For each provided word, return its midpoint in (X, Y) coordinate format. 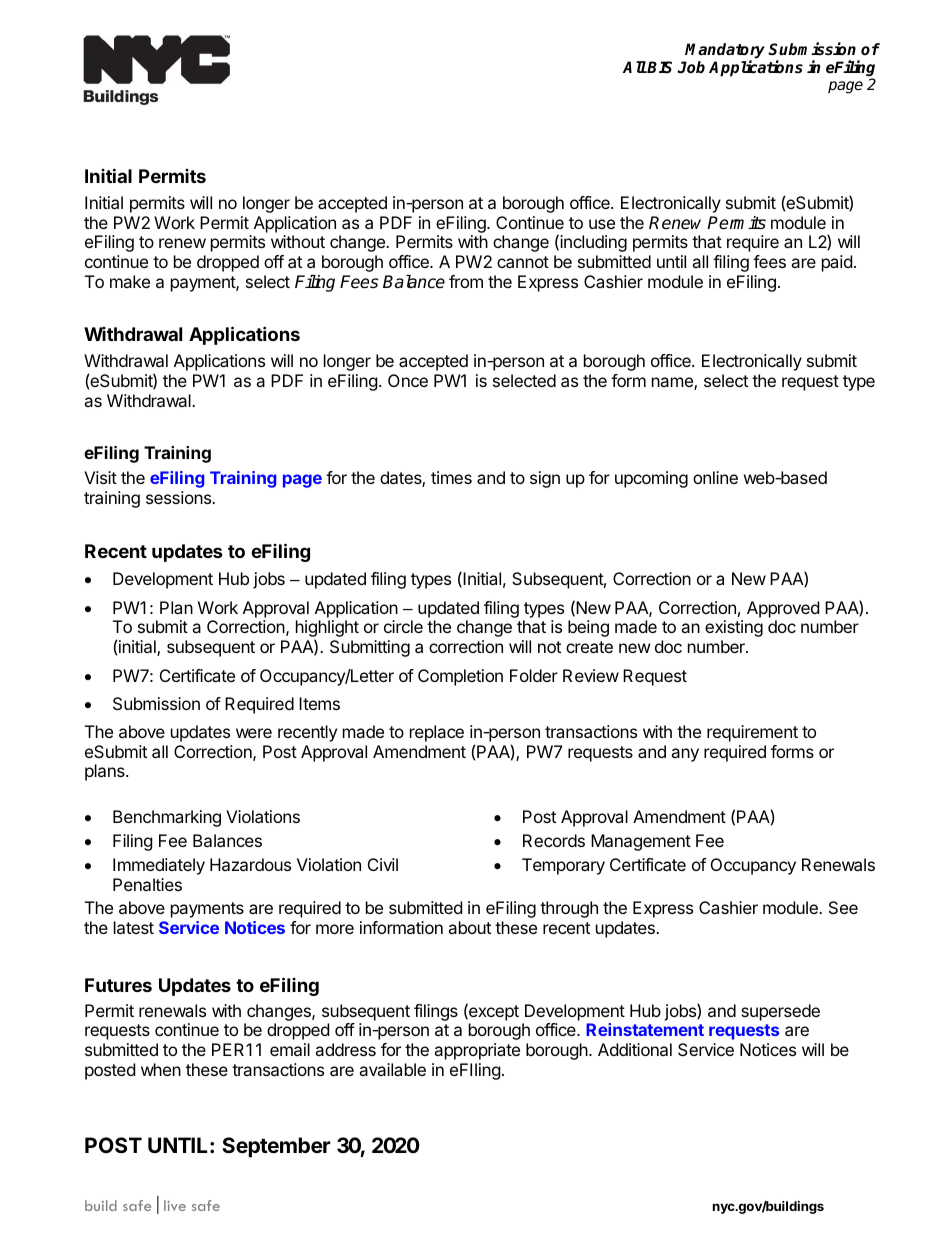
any (685, 755)
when (161, 1069)
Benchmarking (167, 818)
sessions (180, 497)
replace (437, 733)
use (602, 224)
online (715, 477)
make (130, 281)
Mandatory (725, 52)
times (451, 477)
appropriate (477, 1051)
